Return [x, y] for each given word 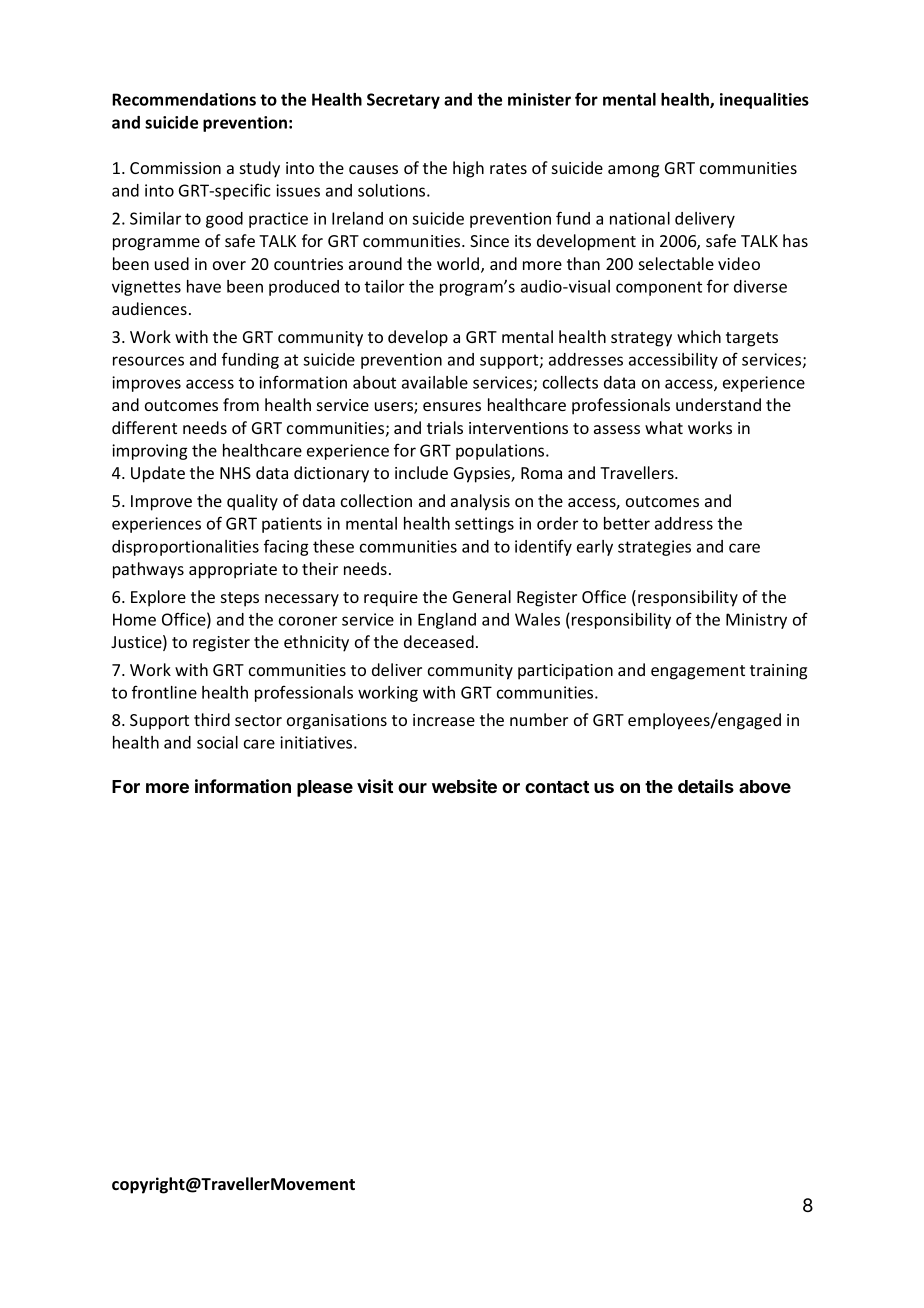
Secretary [403, 101]
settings [484, 525]
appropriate [233, 571]
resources [148, 361]
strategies [654, 548]
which [699, 336]
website [464, 786]
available [435, 382]
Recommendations [184, 99]
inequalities [764, 101]
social [217, 742]
